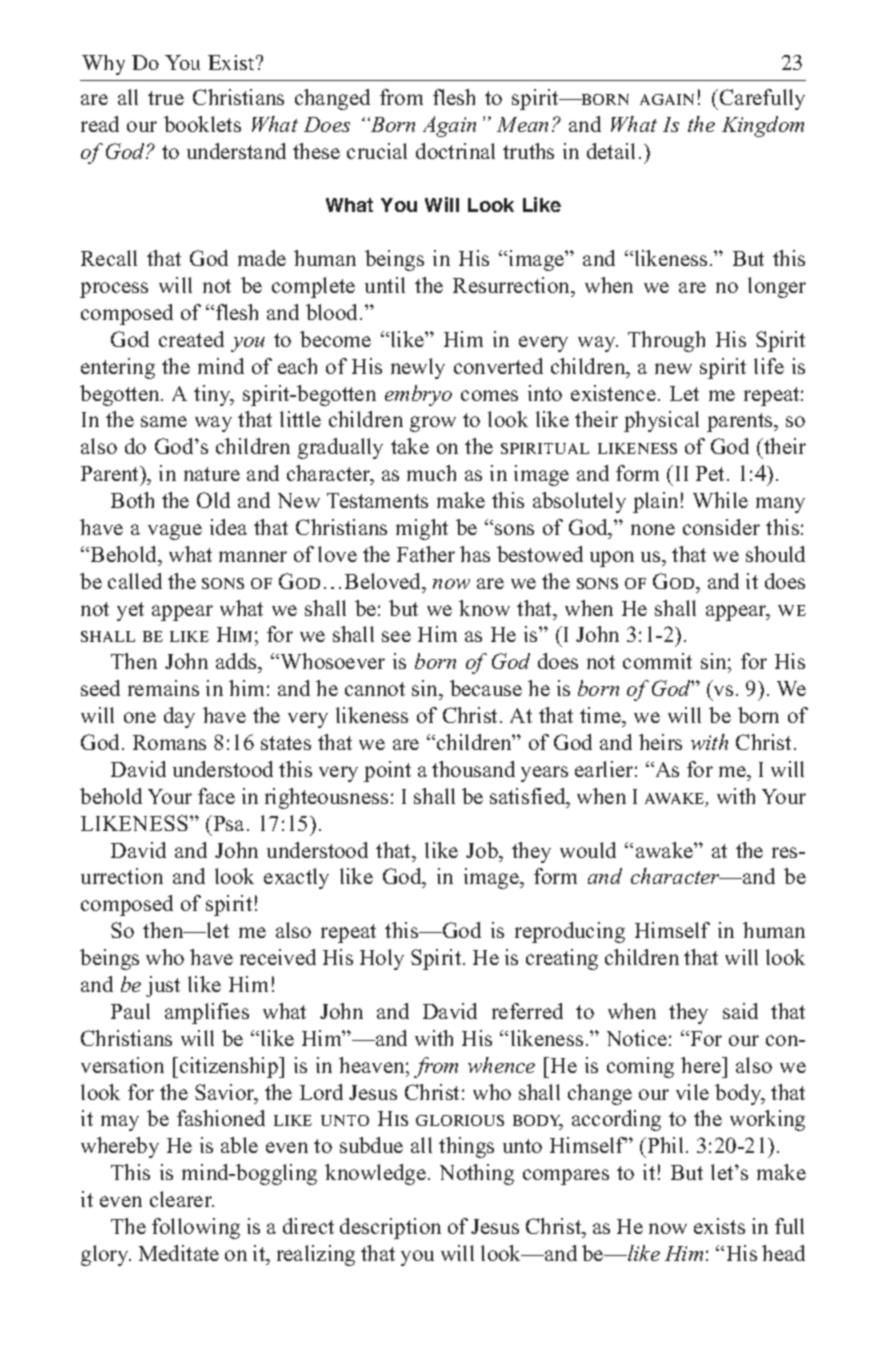 This screenshot has height=1372, width=887. I want to click on would, so click(588, 850).
